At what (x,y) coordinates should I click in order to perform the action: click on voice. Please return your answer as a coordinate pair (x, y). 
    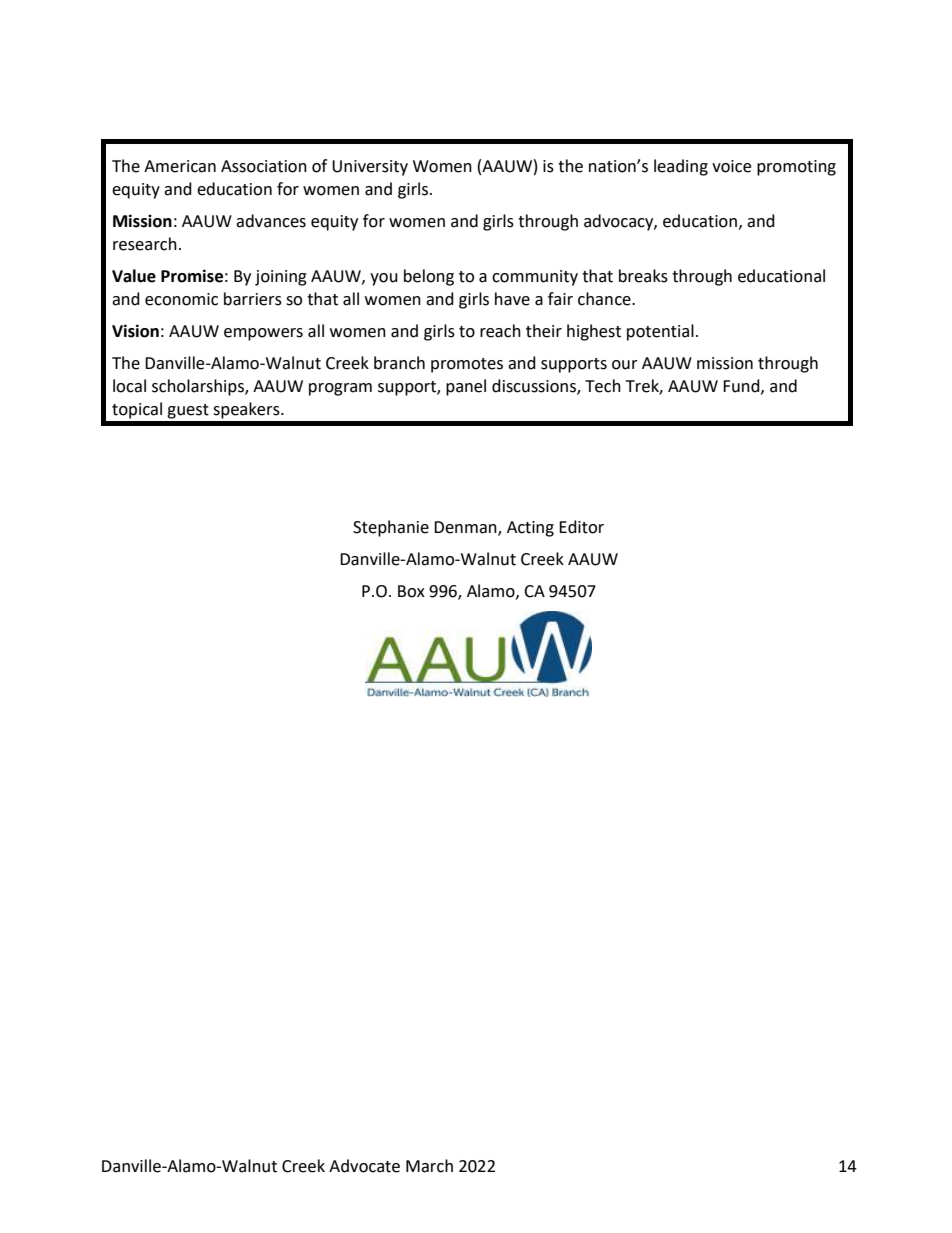
    Looking at the image, I should click on (731, 166).
